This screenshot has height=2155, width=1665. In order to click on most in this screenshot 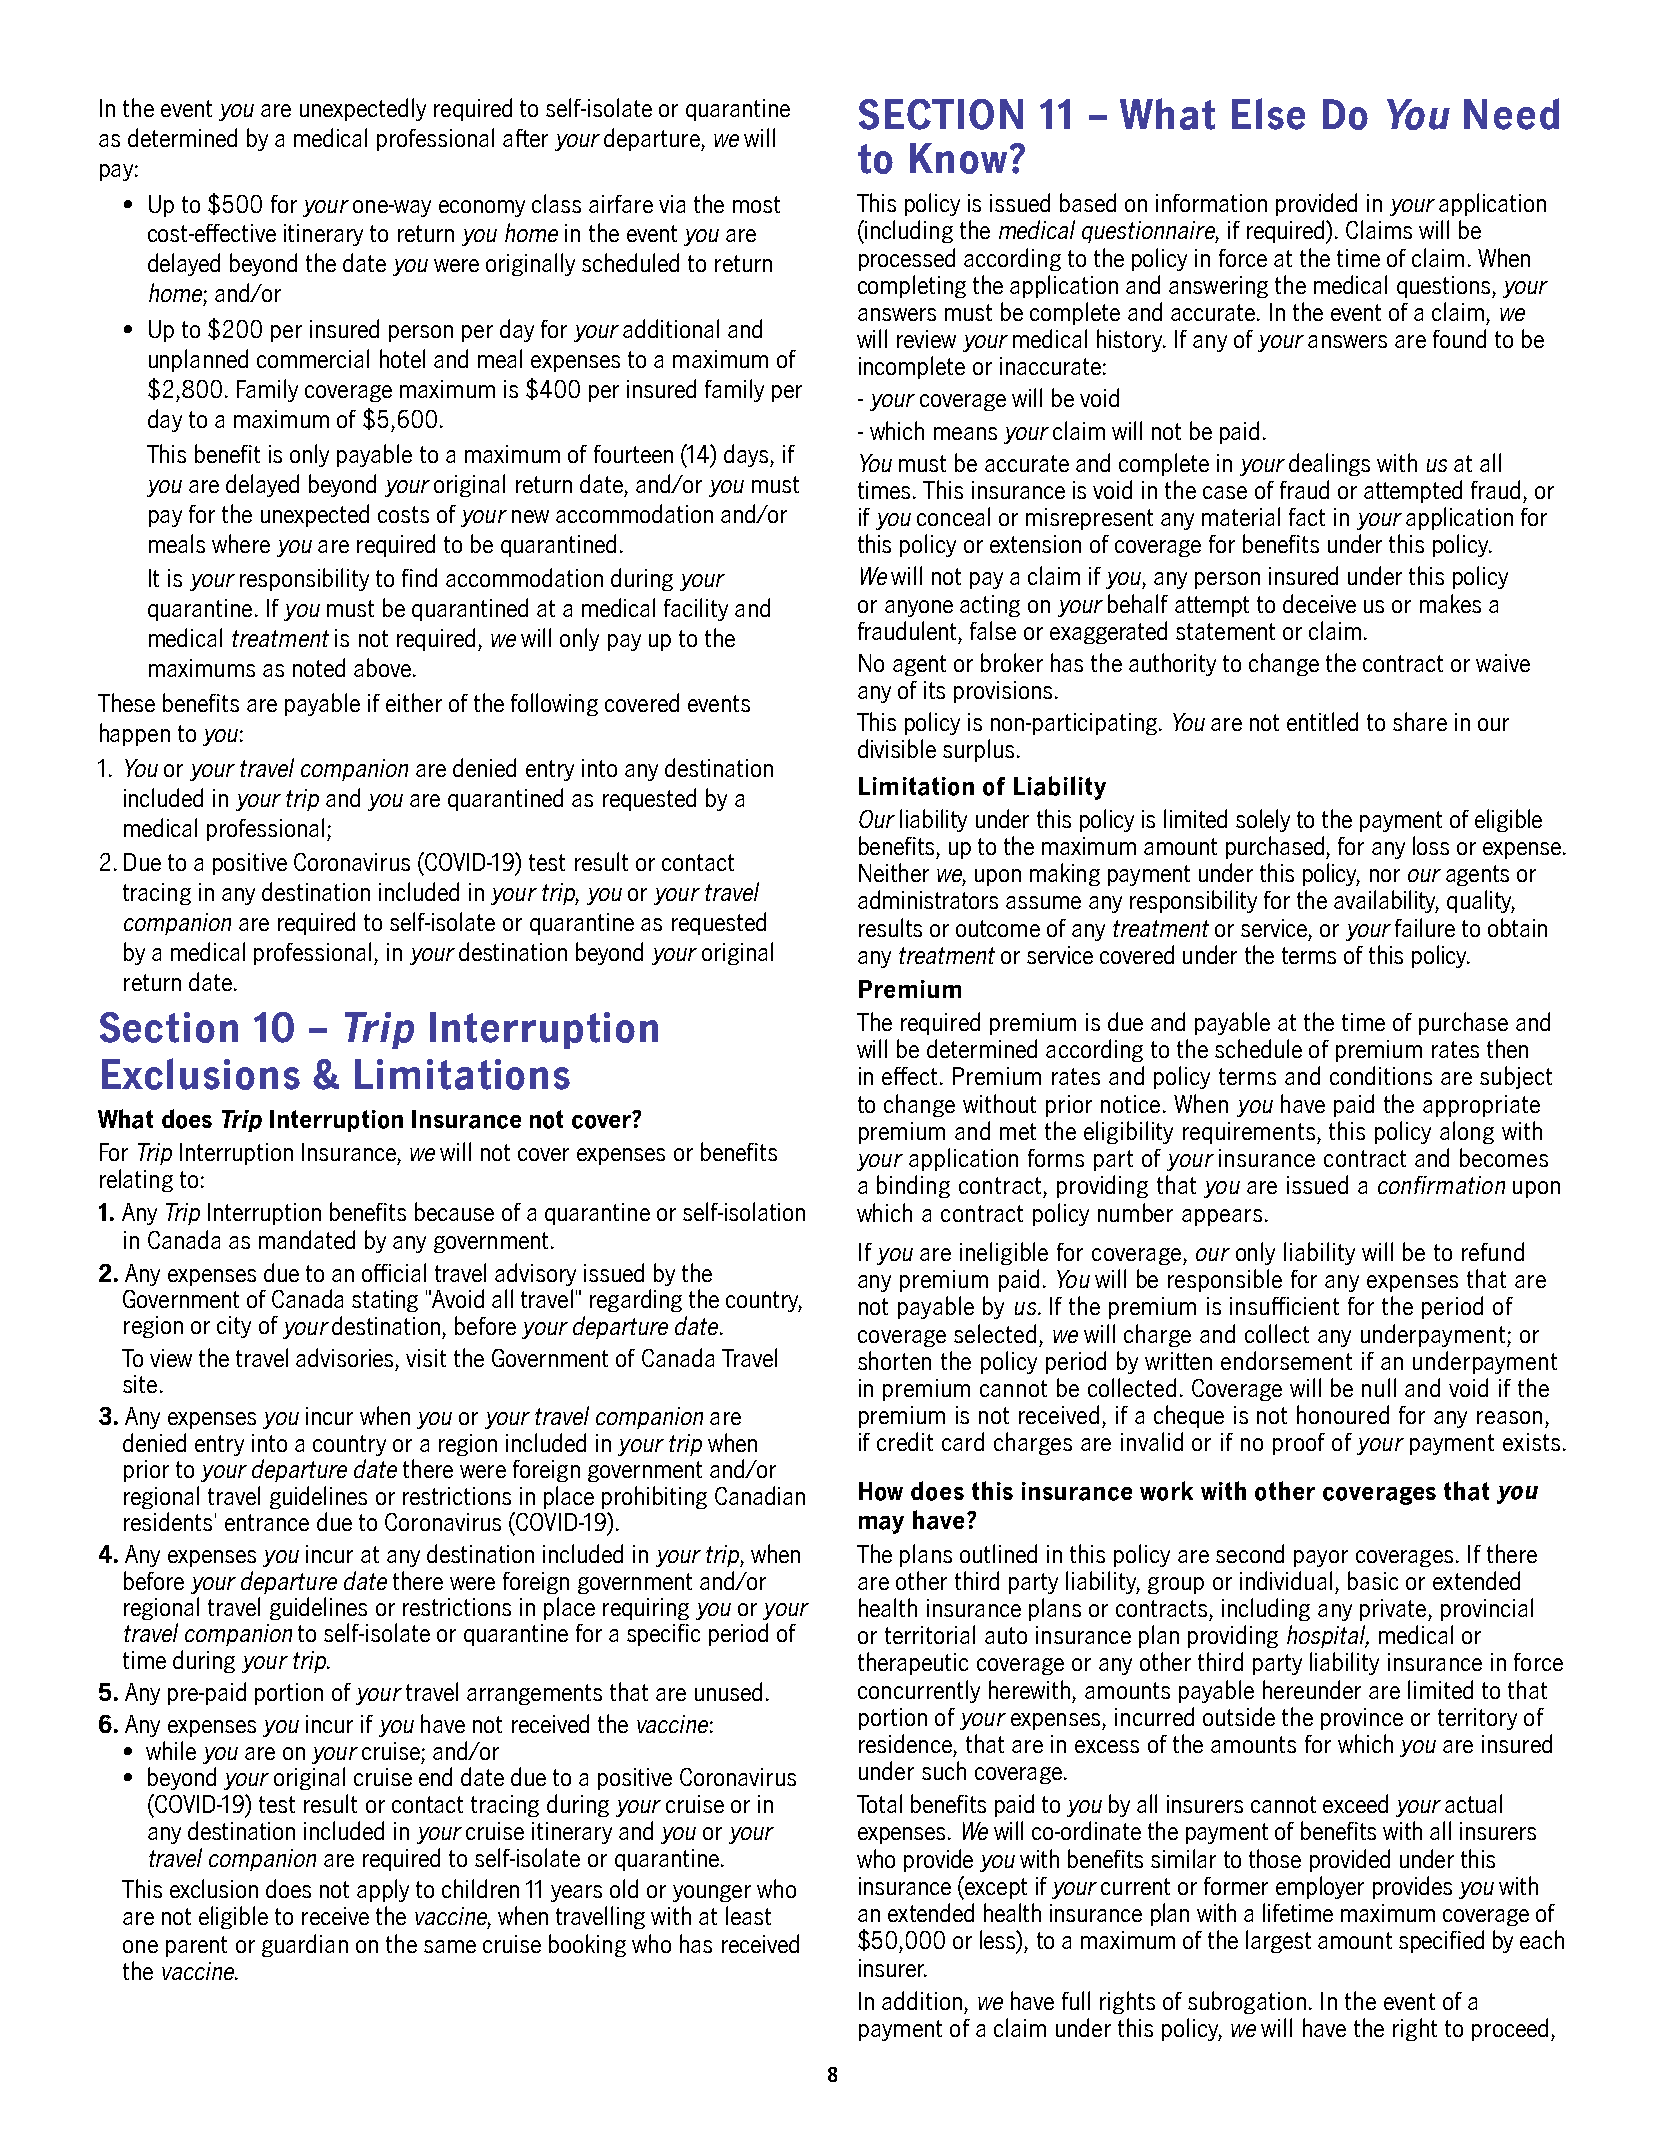, I will do `click(756, 204)`.
